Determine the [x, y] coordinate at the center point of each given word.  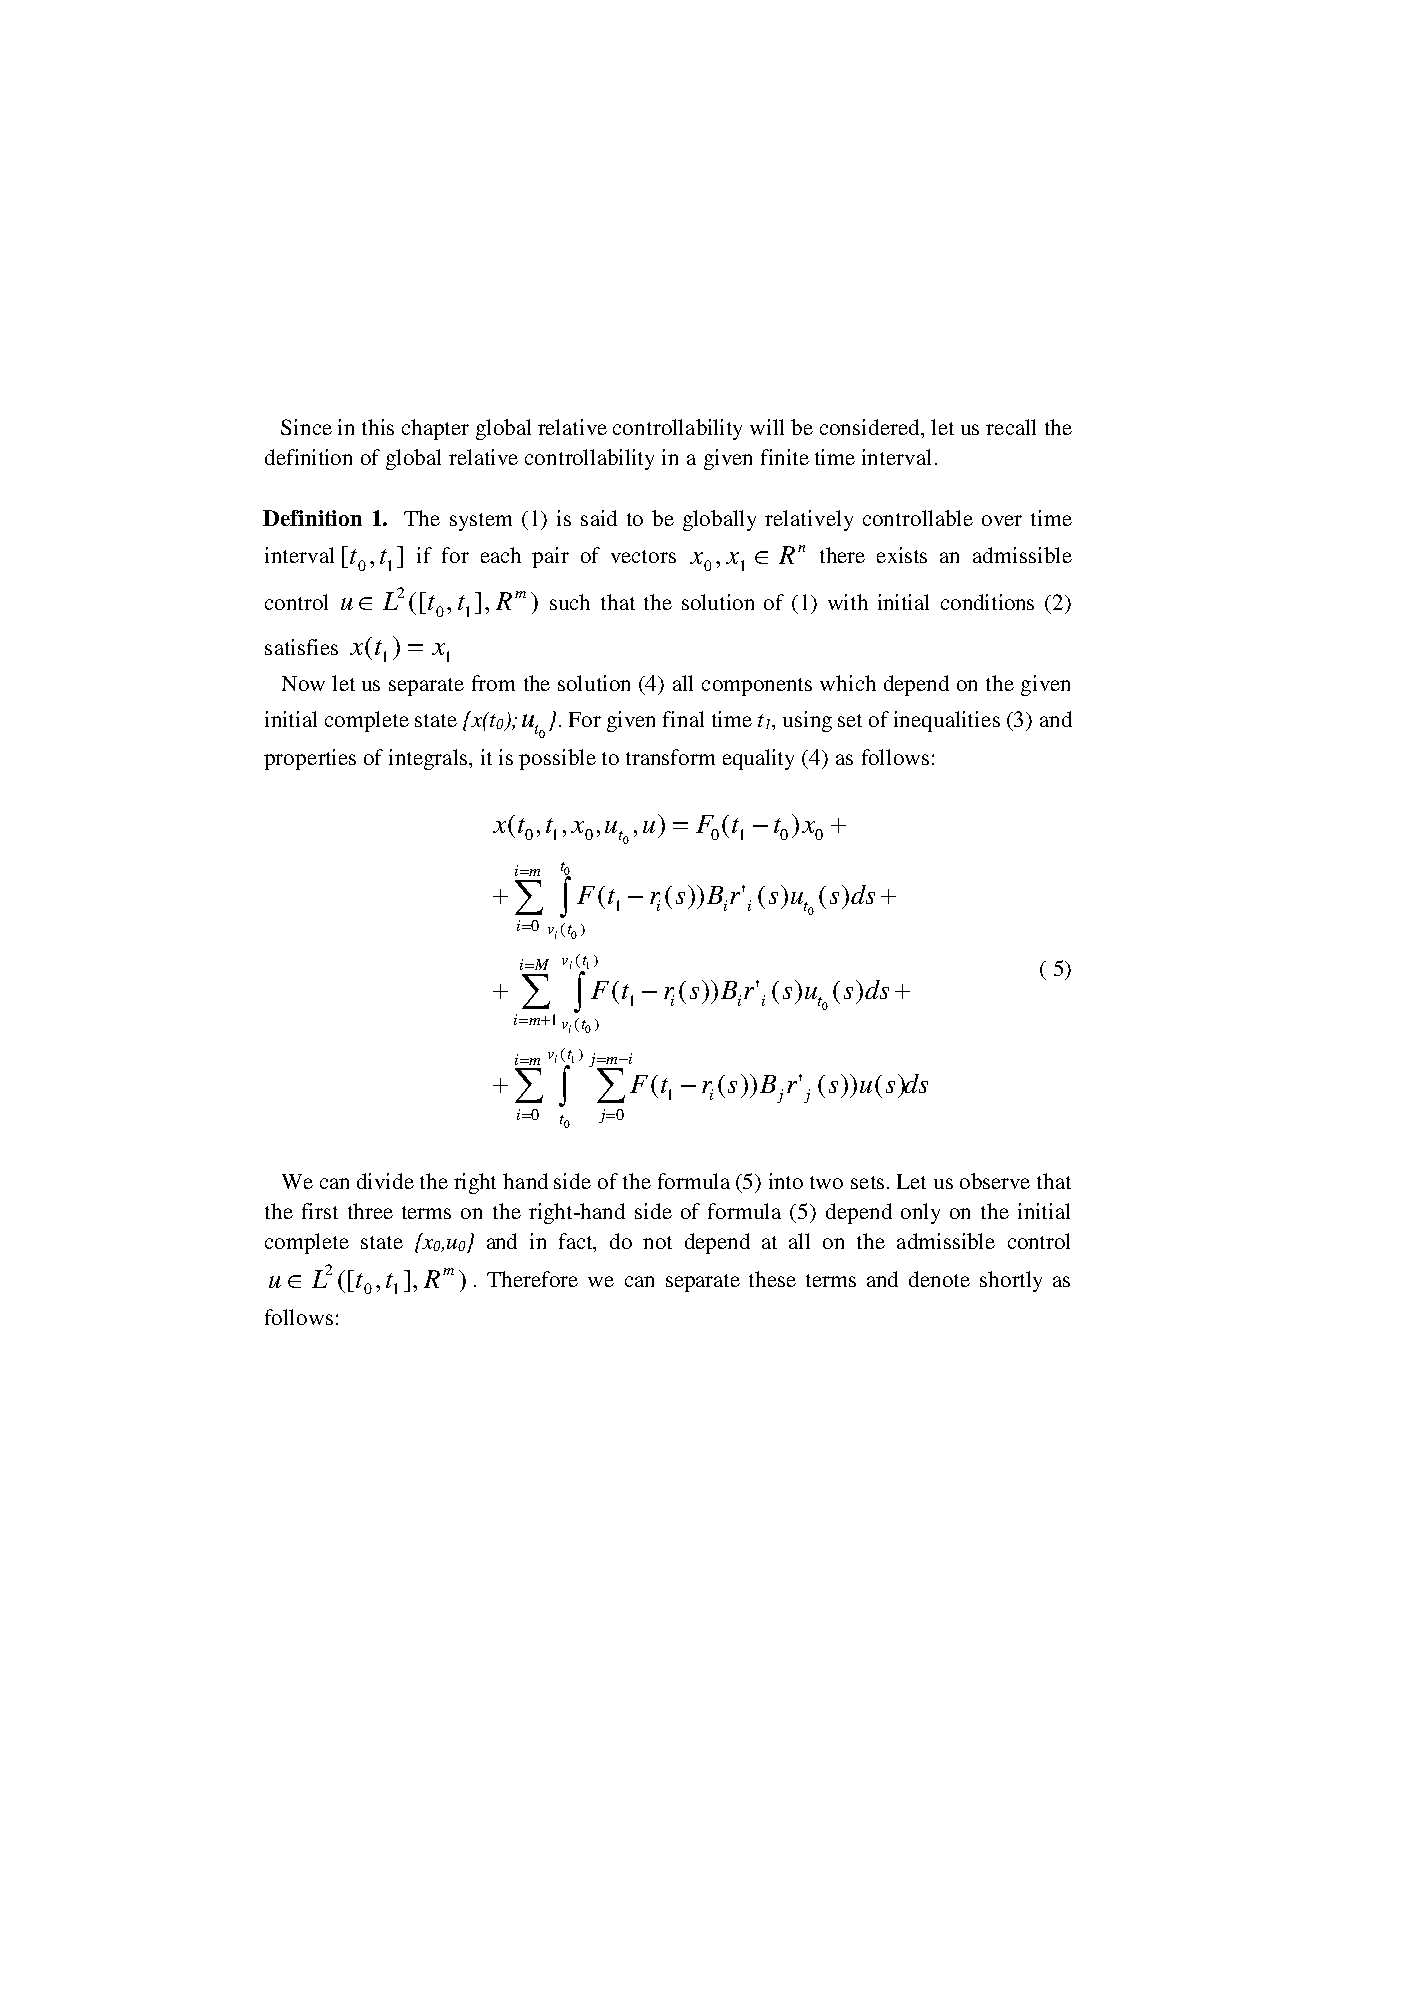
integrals [429, 759]
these [772, 1279]
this [378, 427]
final [683, 719]
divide [385, 1181]
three [370, 1211]
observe [995, 1181]
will [767, 427]
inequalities [947, 721]
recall [1011, 427]
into [786, 1181]
